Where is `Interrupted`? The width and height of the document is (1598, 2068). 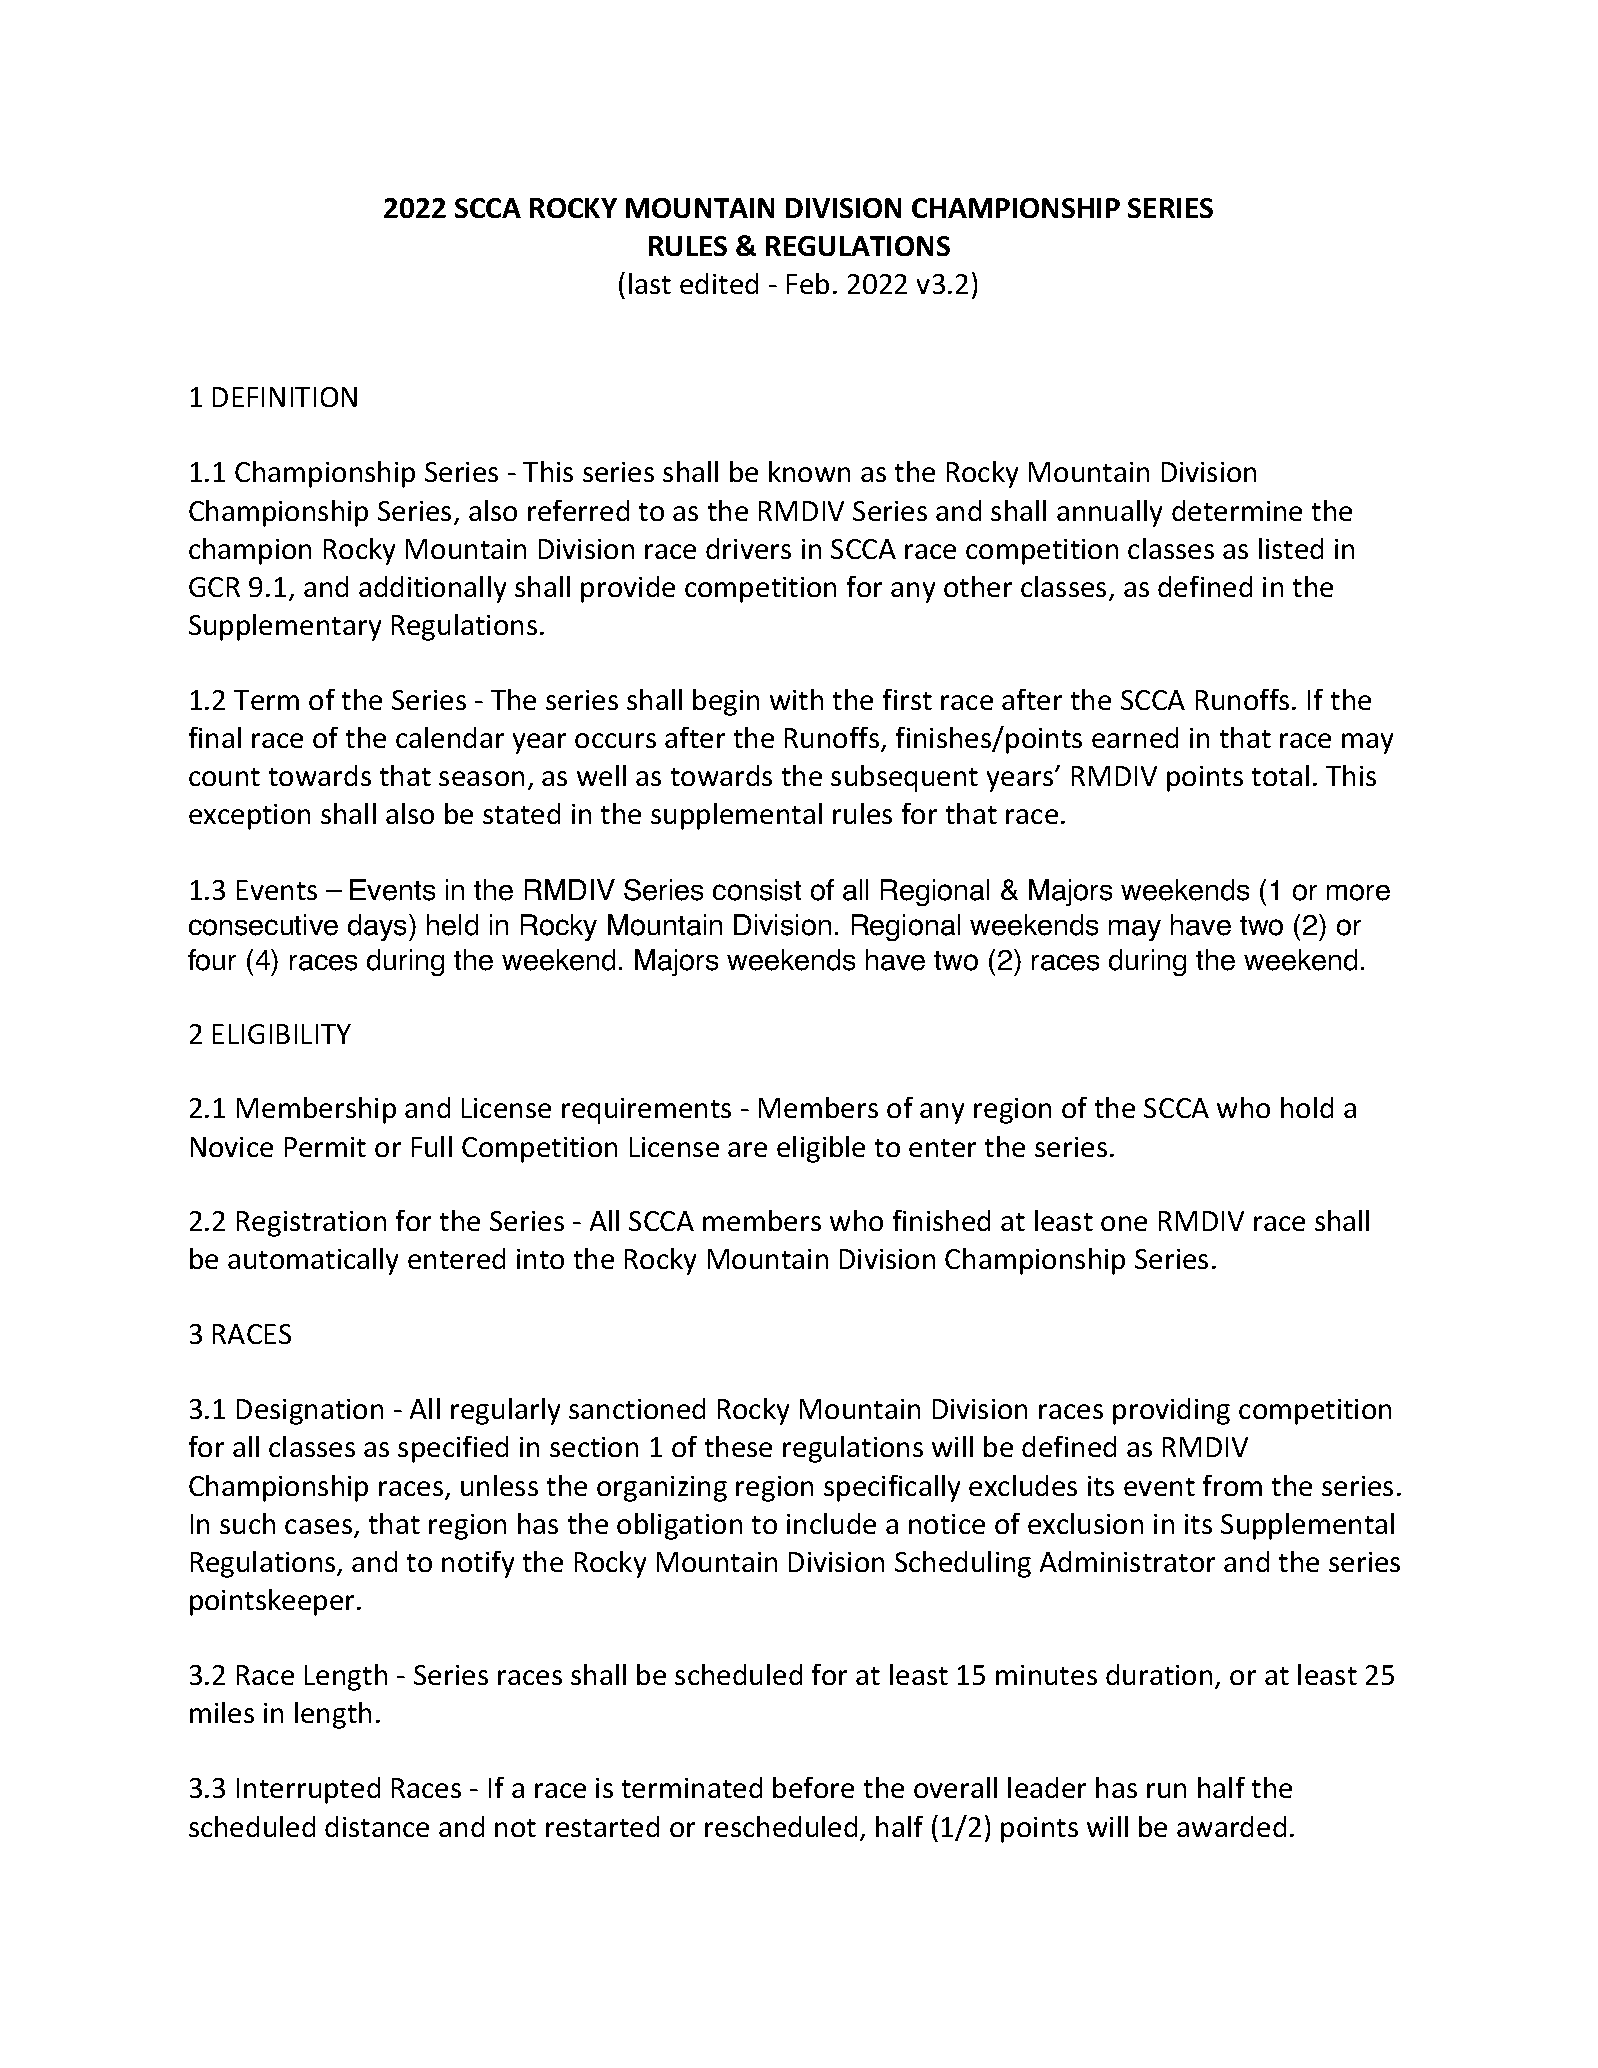 Interrupted is located at coordinates (308, 1790).
